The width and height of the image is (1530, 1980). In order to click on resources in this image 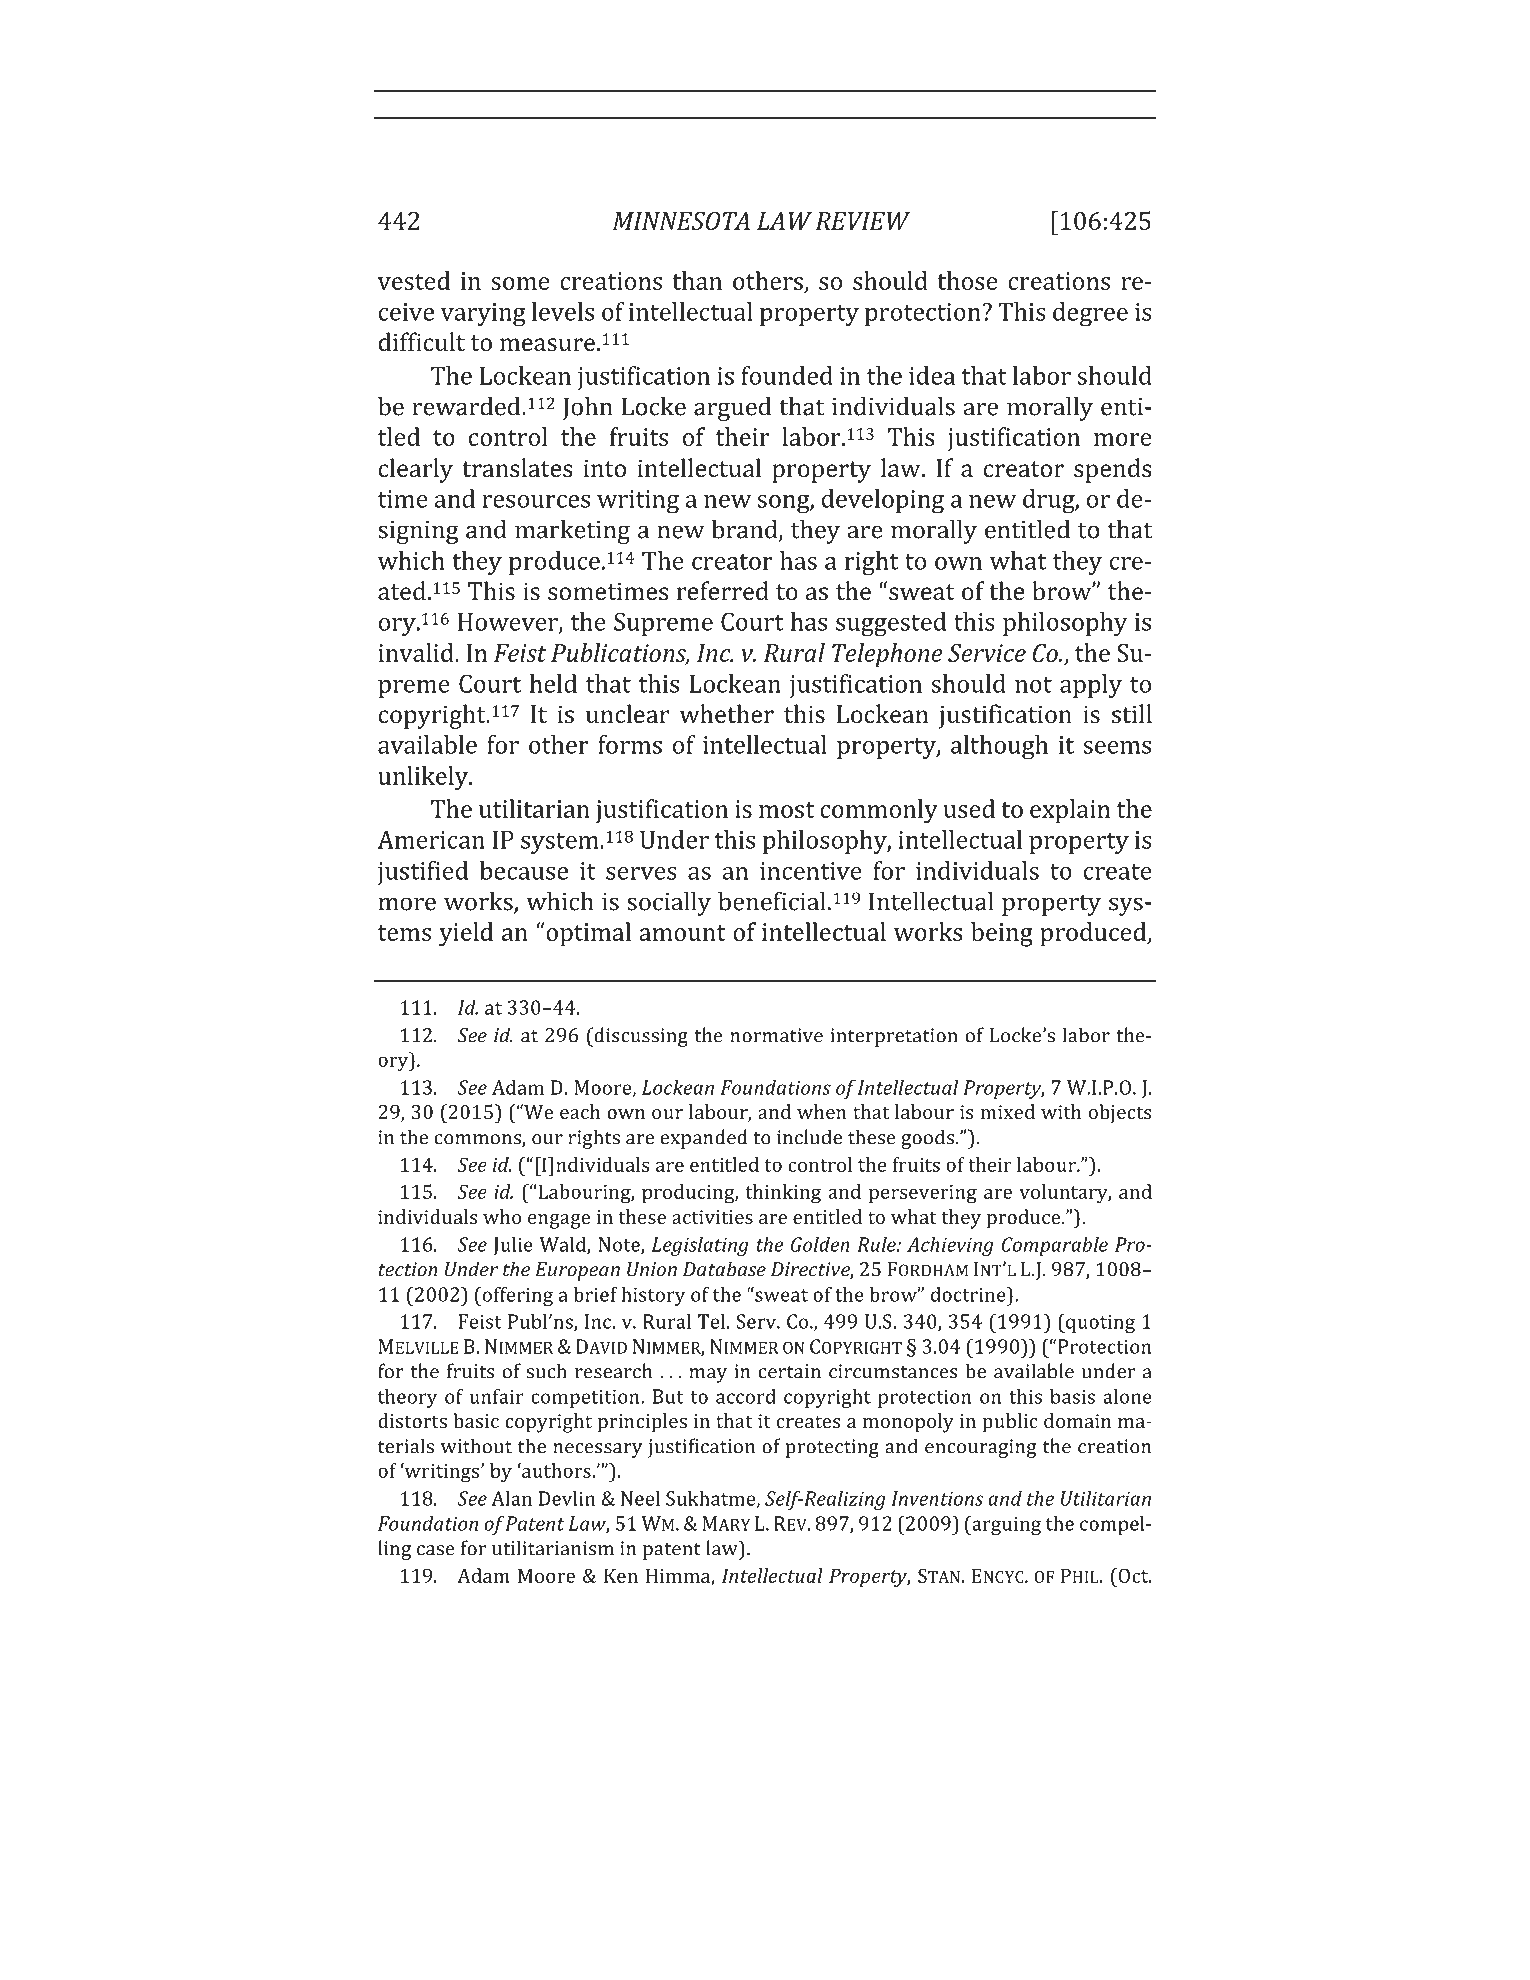, I will do `click(536, 501)`.
